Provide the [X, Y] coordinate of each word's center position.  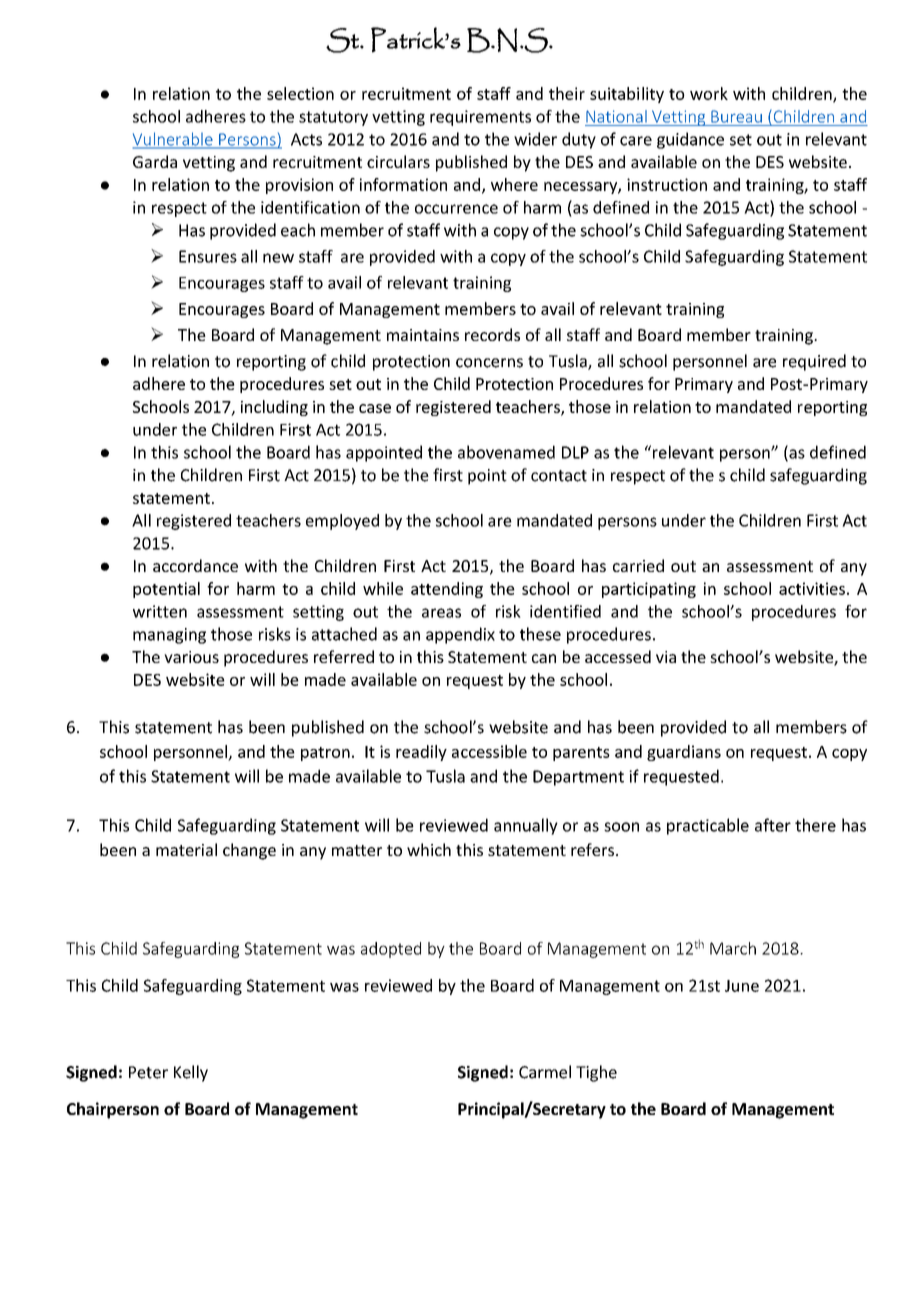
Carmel [545, 1072]
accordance [195, 565]
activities [812, 588]
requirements [480, 118]
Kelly [191, 1073]
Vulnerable [174, 140]
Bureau [736, 116]
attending [447, 590]
